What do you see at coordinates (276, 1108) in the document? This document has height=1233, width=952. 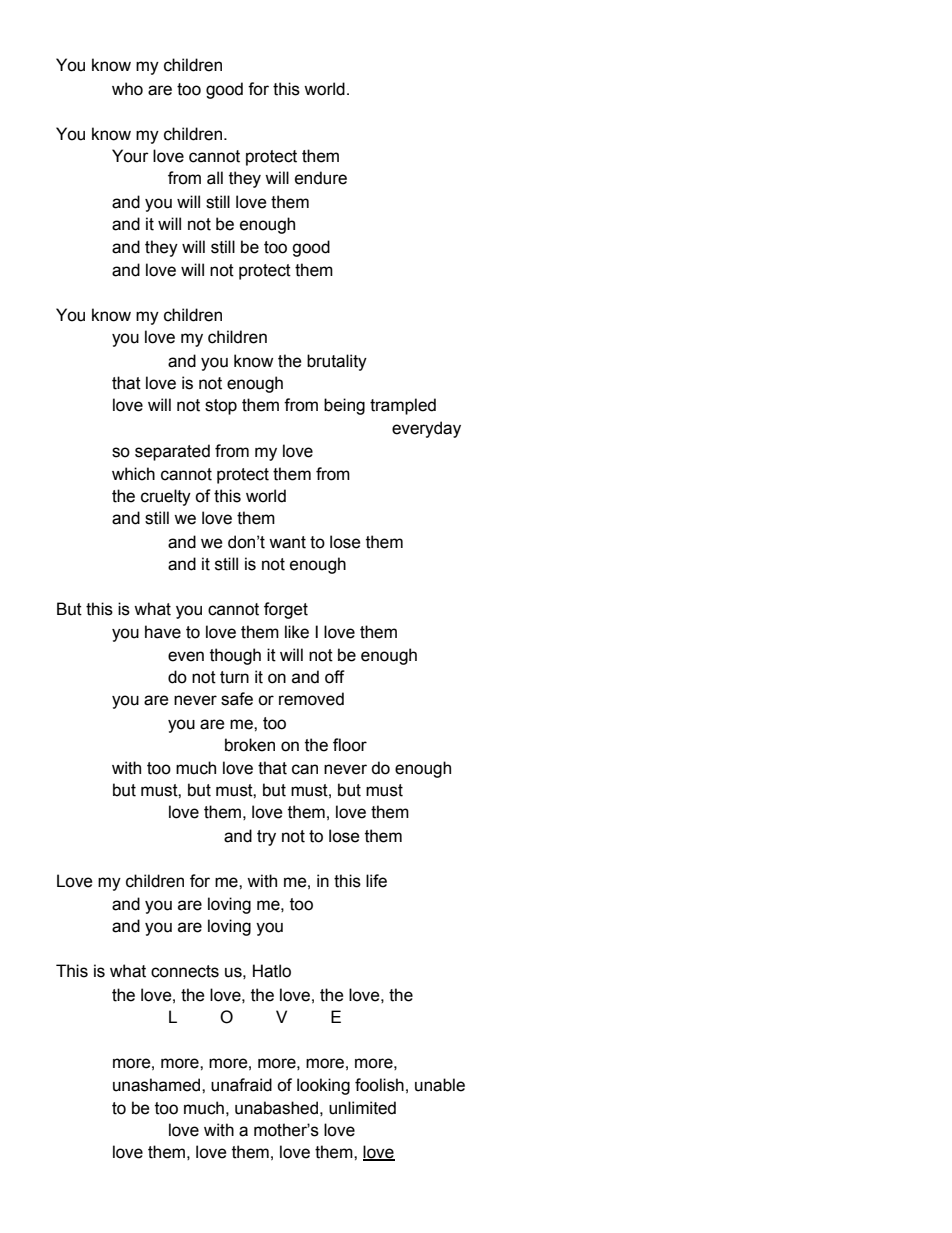 I see `unabashed` at bounding box center [276, 1108].
